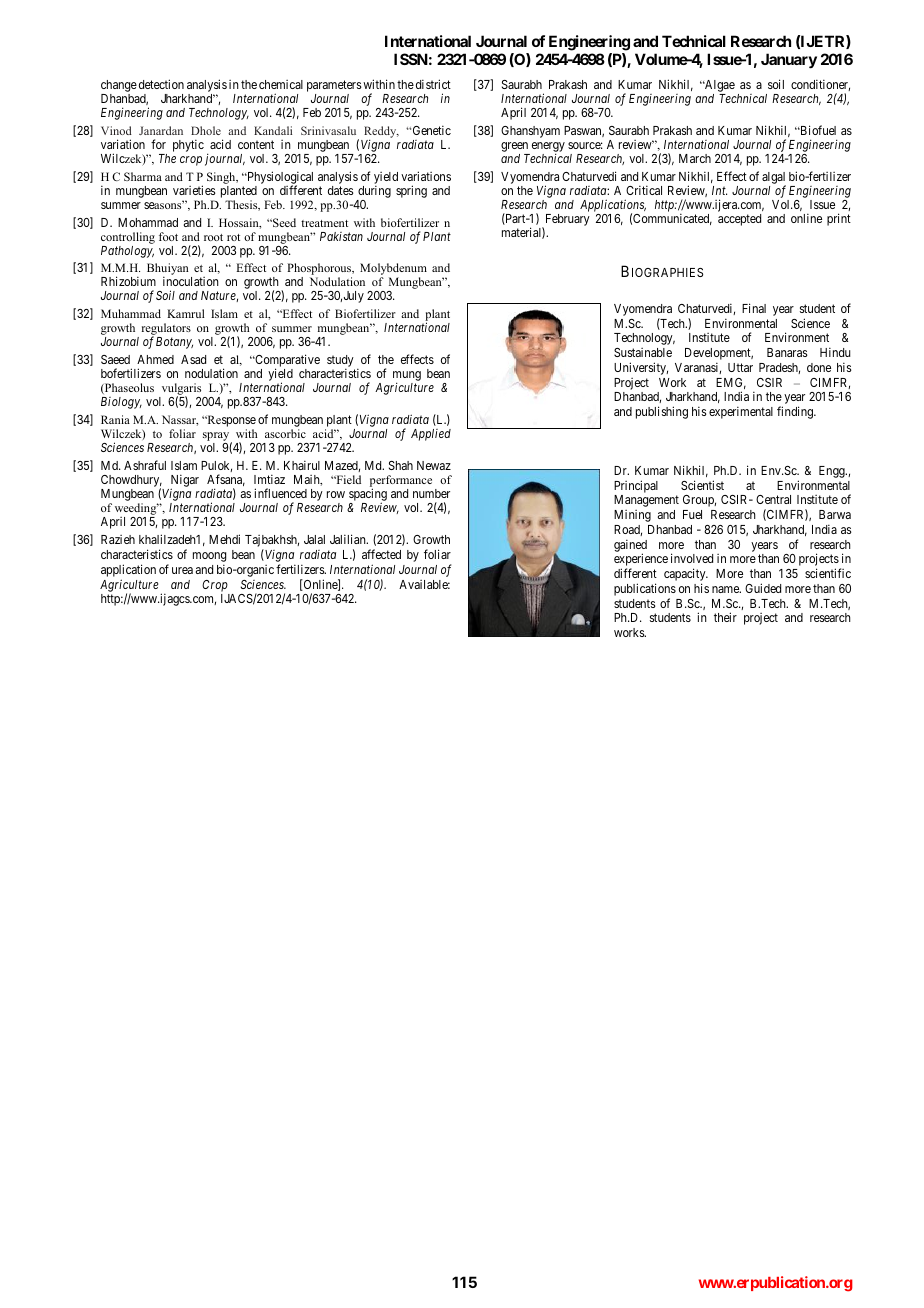 This document has width=924, height=1308. What do you see at coordinates (431, 435) in the document?
I see `Applied` at bounding box center [431, 435].
